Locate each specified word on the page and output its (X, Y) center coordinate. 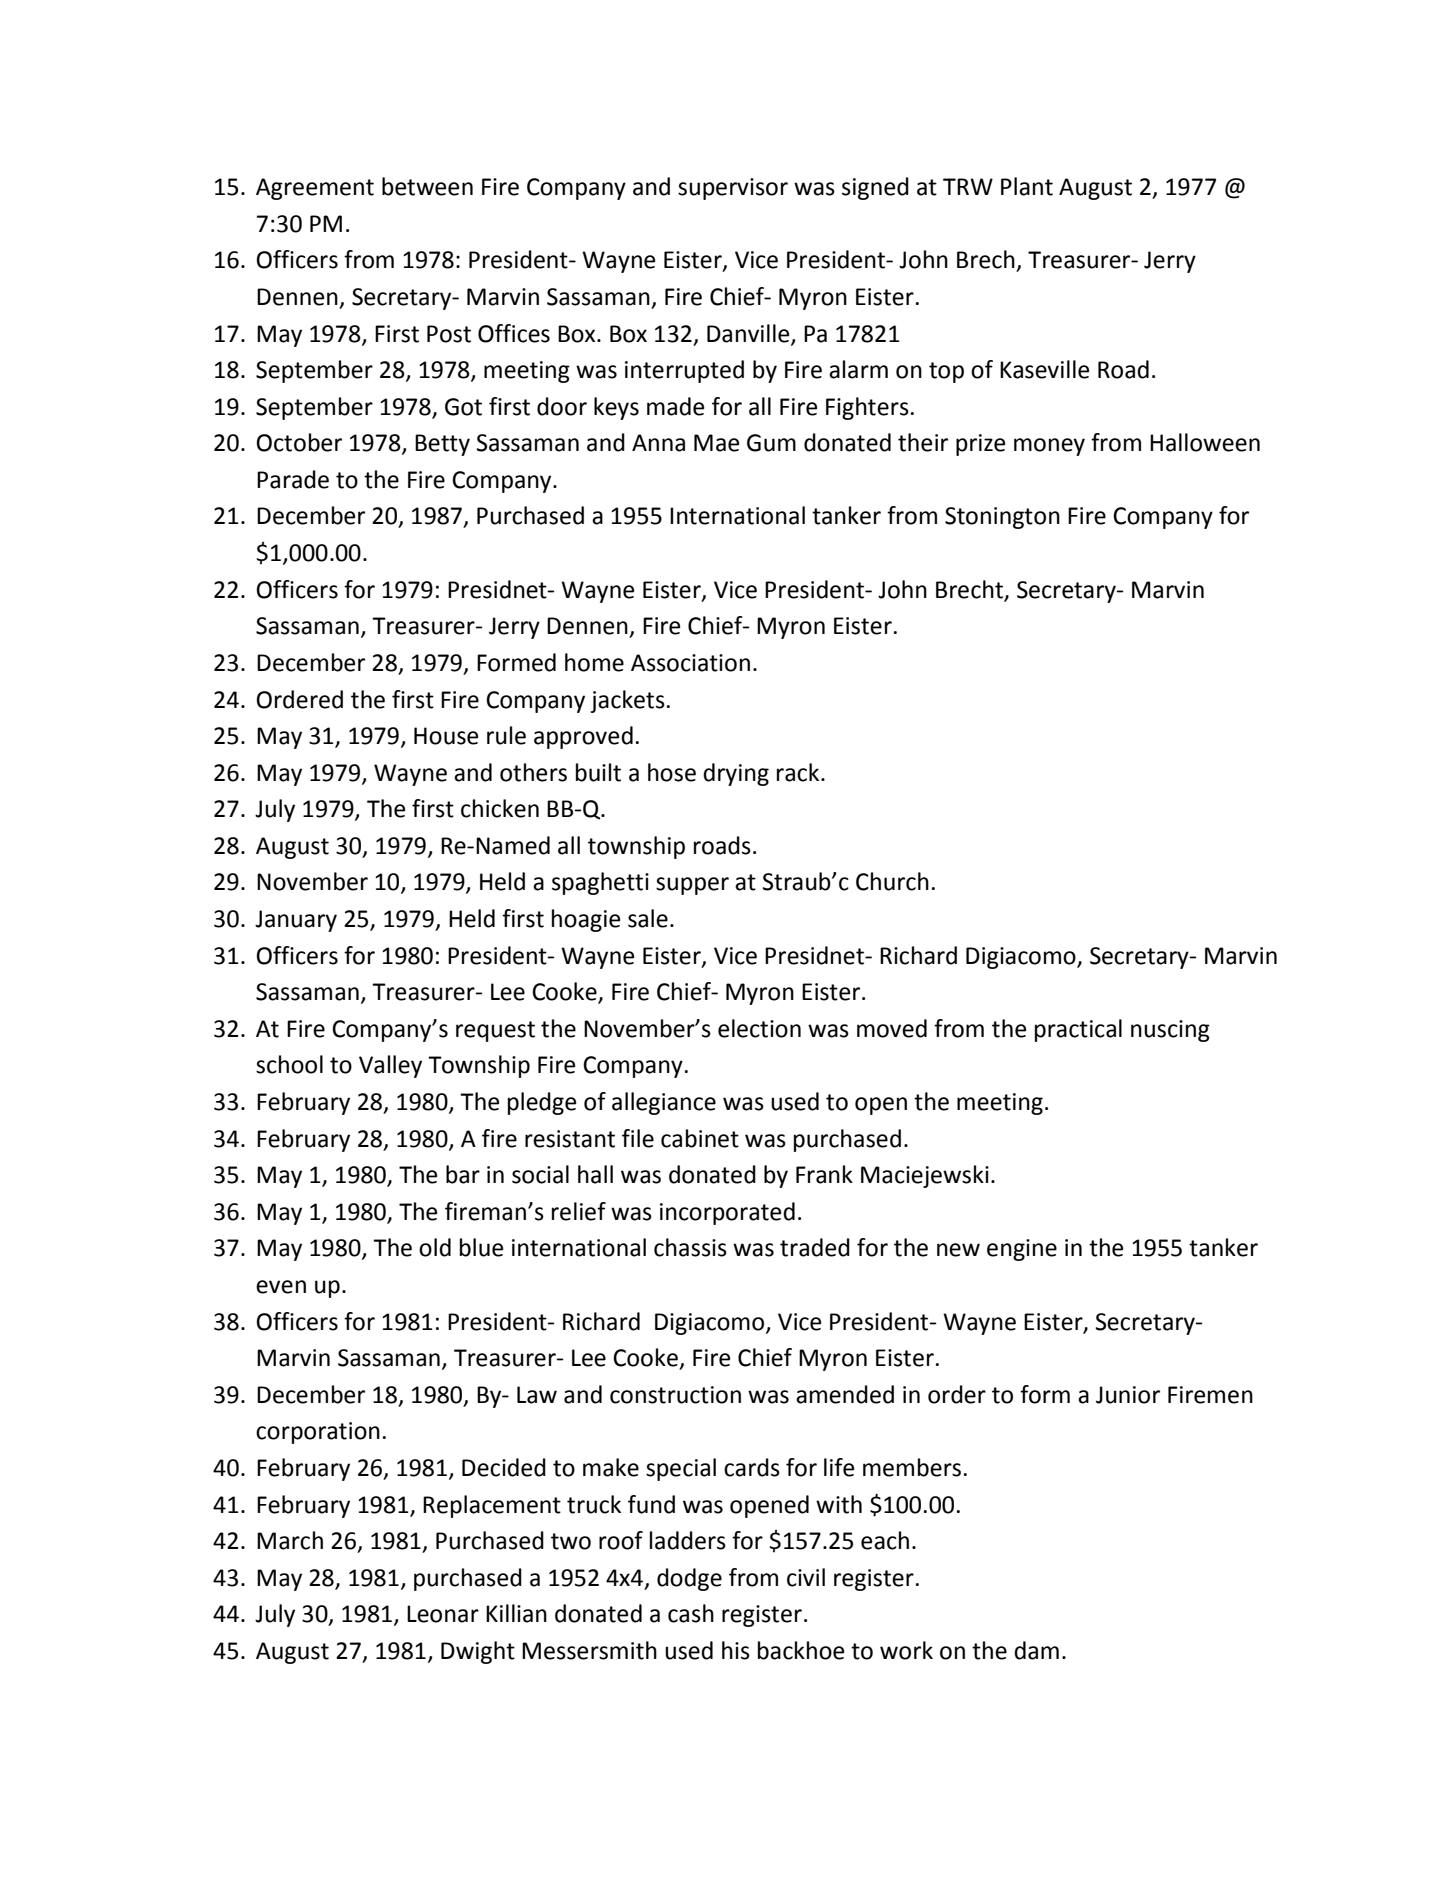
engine (1022, 1250)
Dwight (478, 1652)
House (446, 736)
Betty (442, 445)
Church (892, 881)
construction (675, 1395)
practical (1078, 1030)
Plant (1027, 186)
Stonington (1002, 518)
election (759, 1028)
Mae (716, 443)
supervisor (733, 189)
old (435, 1247)
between (427, 186)
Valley (390, 1066)
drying (736, 774)
